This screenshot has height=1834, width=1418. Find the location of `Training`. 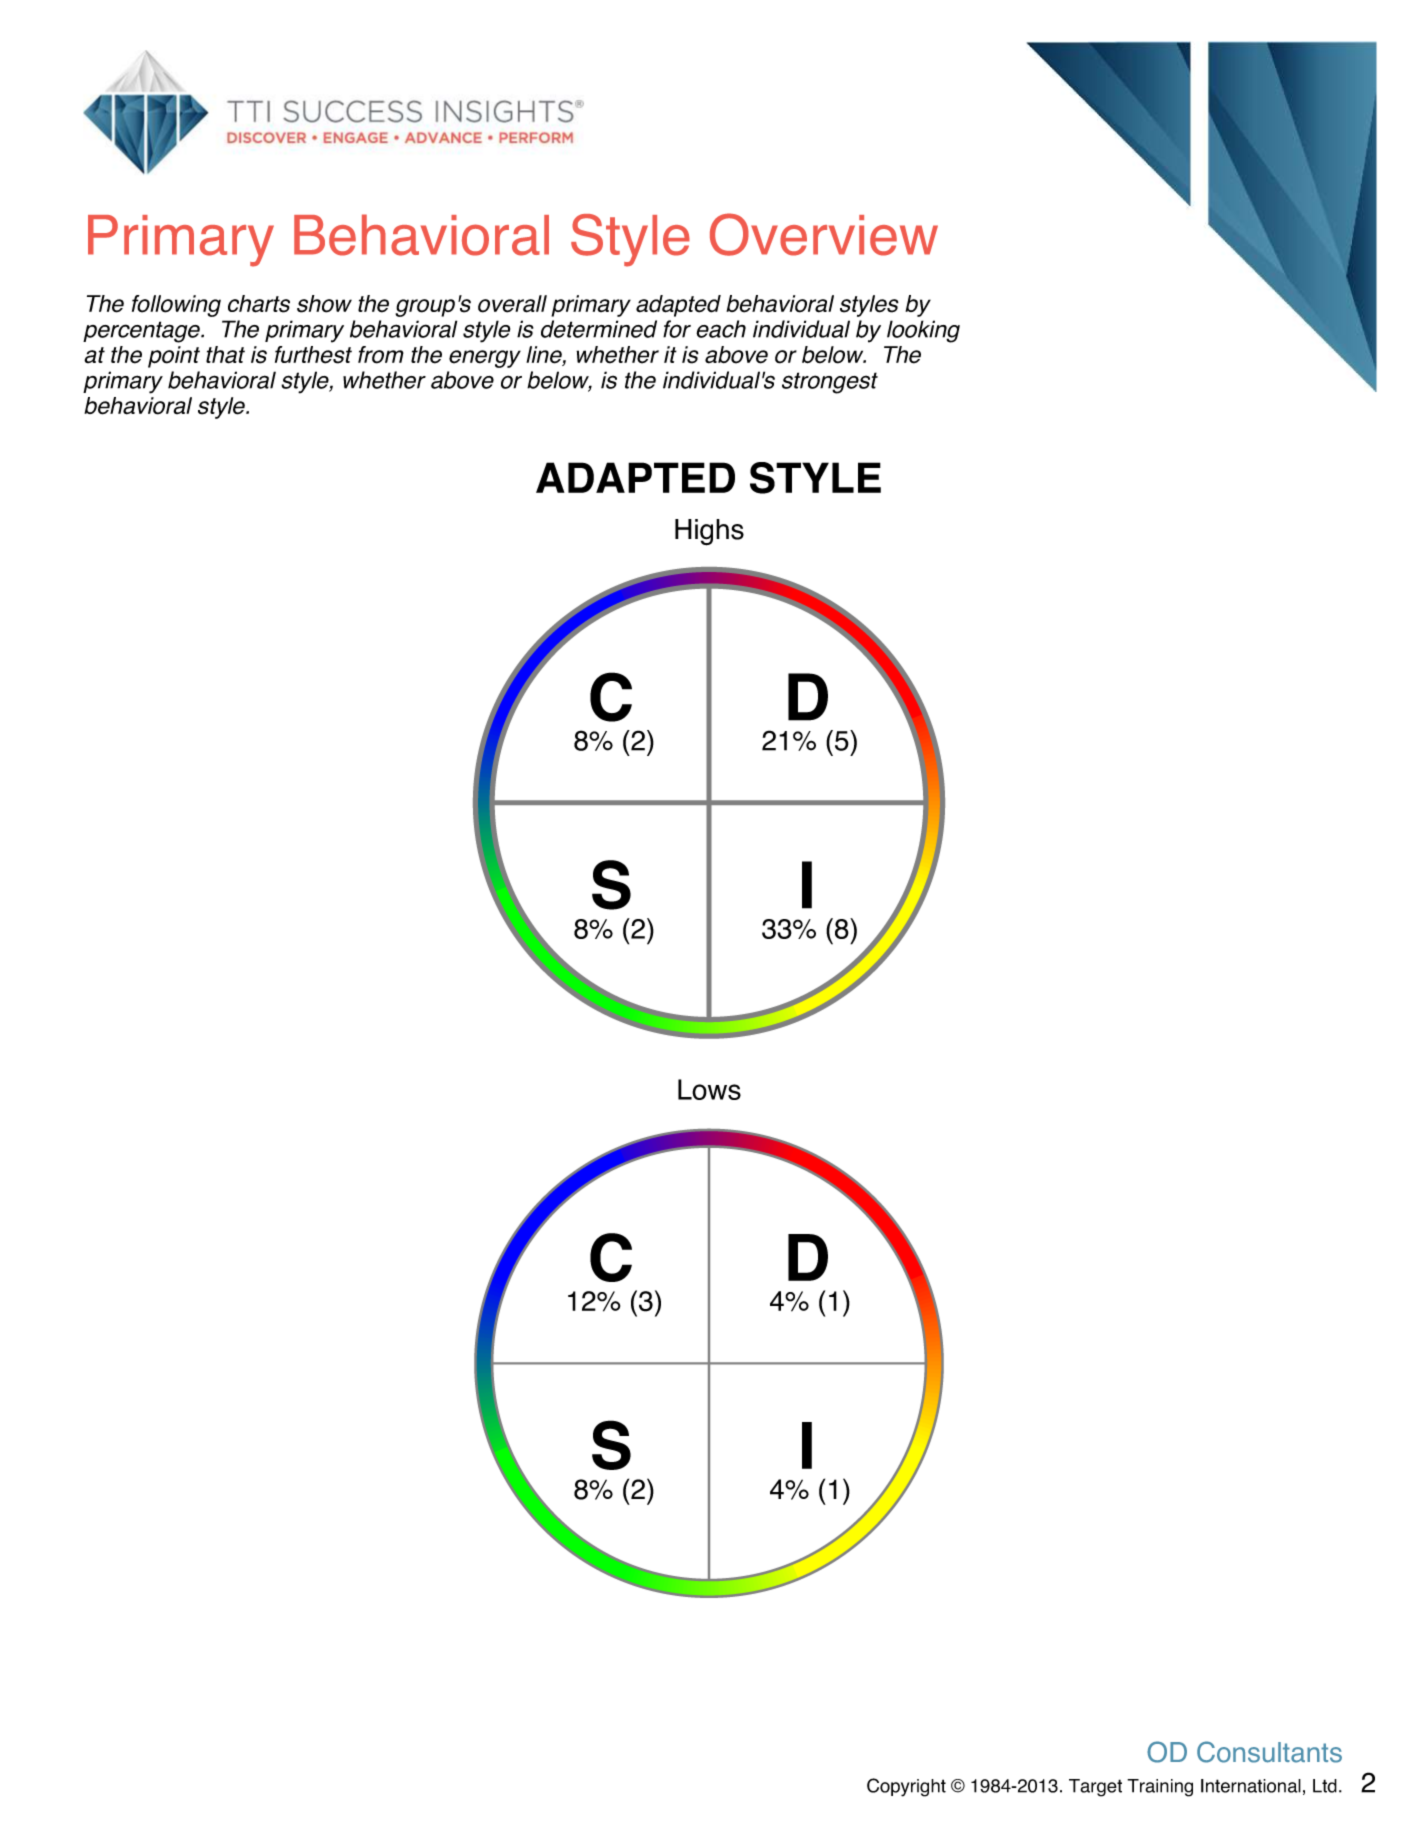

Training is located at coordinates (1160, 1788).
